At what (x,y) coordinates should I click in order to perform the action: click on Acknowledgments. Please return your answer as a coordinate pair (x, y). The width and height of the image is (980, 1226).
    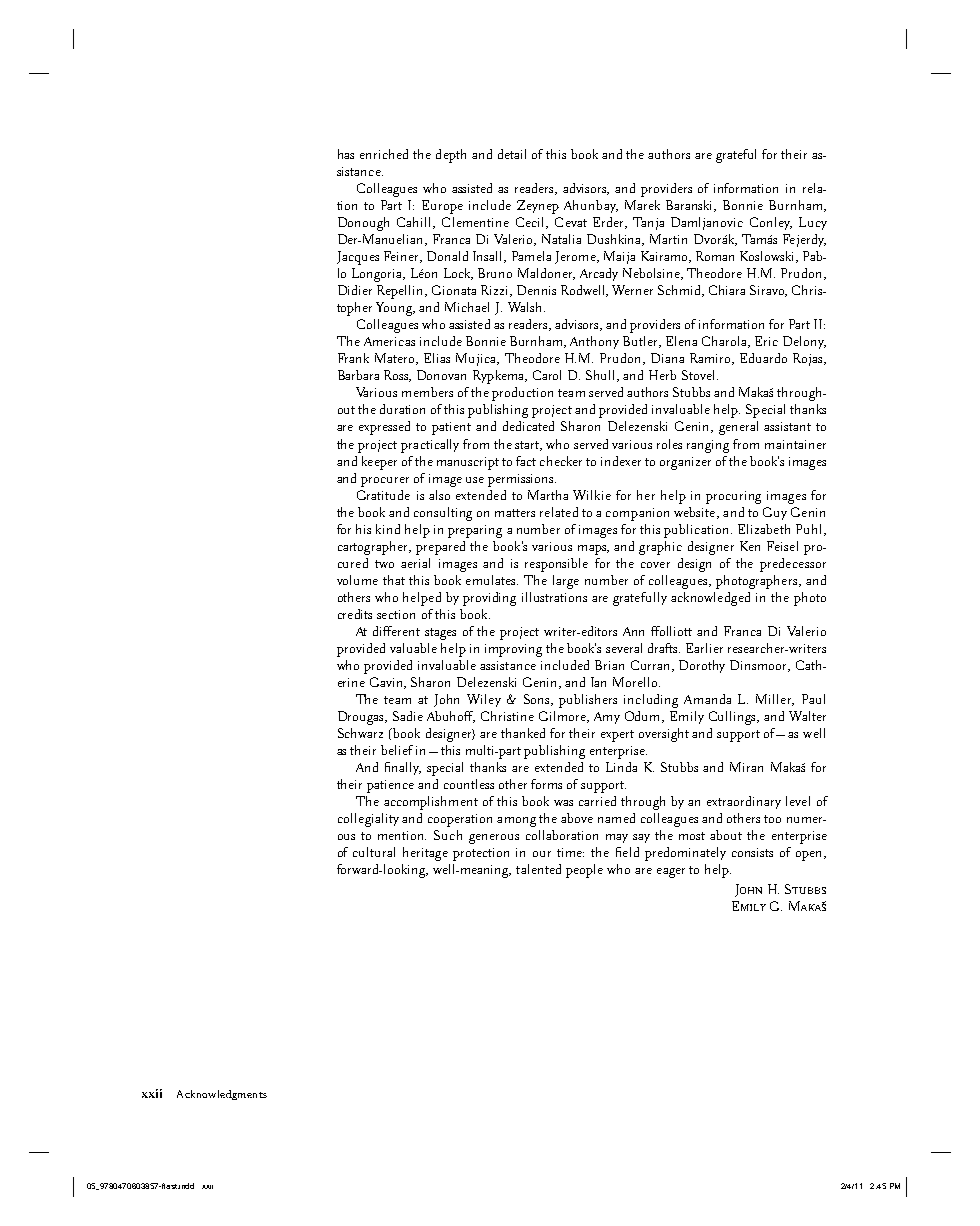
    Looking at the image, I should click on (222, 1095).
